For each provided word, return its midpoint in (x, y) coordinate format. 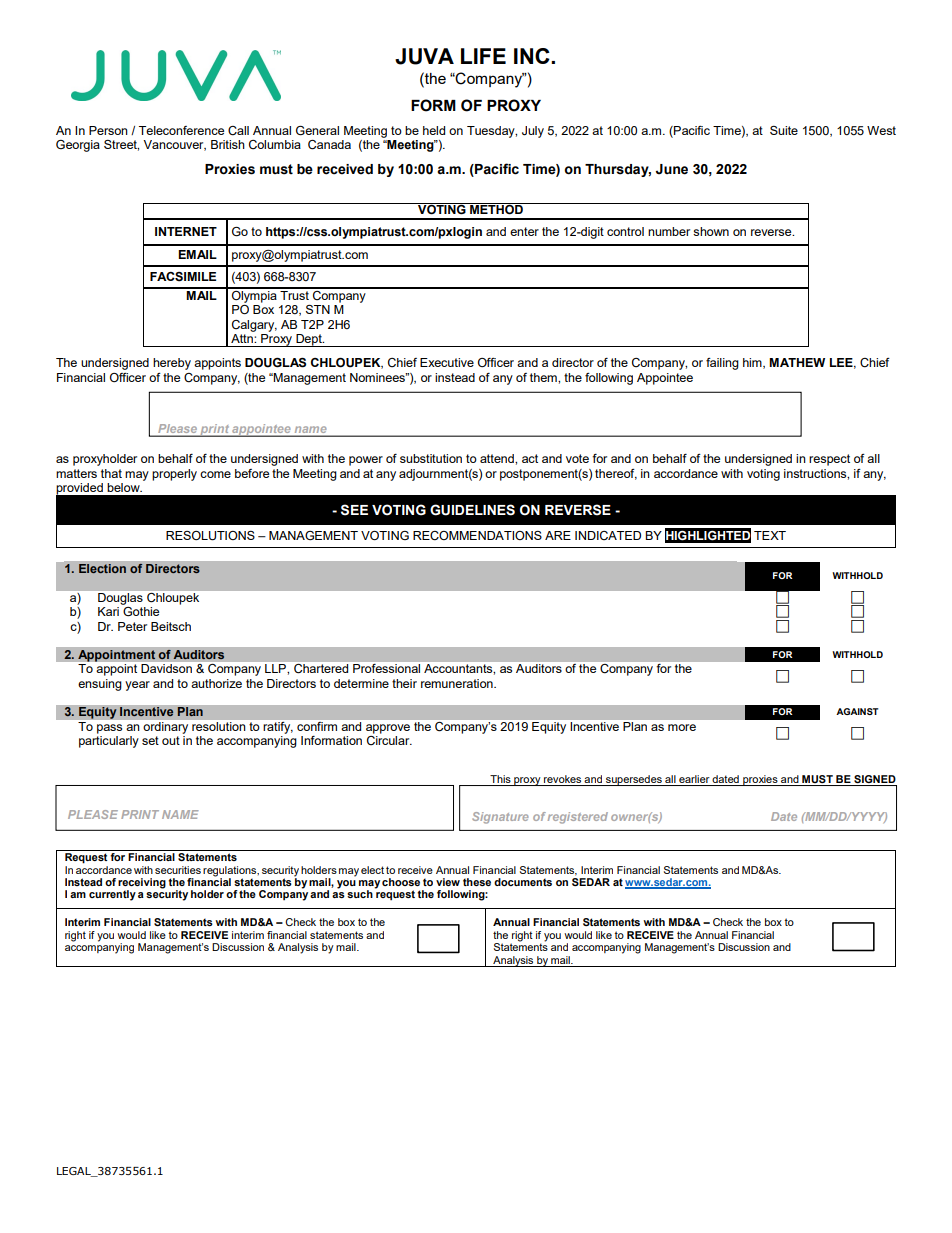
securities (178, 870)
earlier (694, 779)
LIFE (483, 56)
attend (498, 458)
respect (829, 460)
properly (174, 475)
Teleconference (181, 130)
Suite (784, 130)
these (477, 882)
